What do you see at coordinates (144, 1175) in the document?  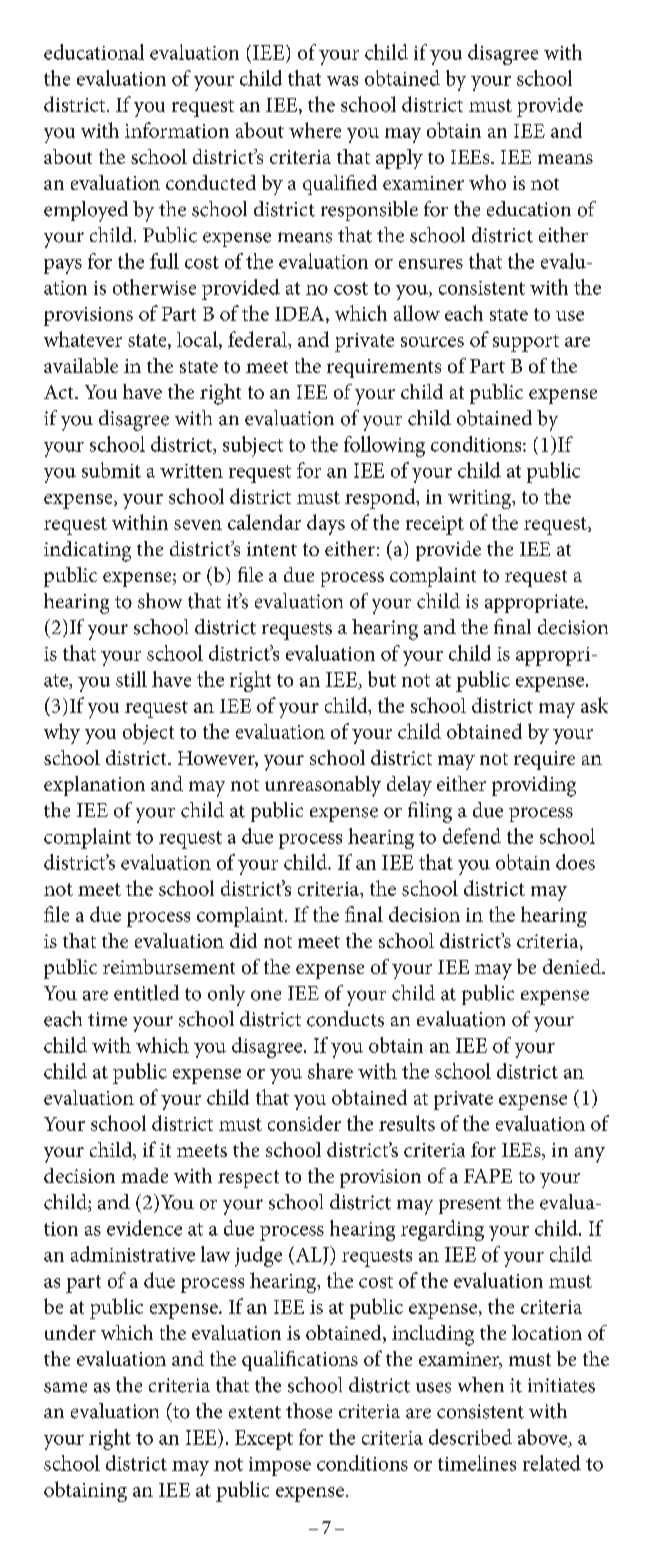 I see `made` at bounding box center [144, 1175].
